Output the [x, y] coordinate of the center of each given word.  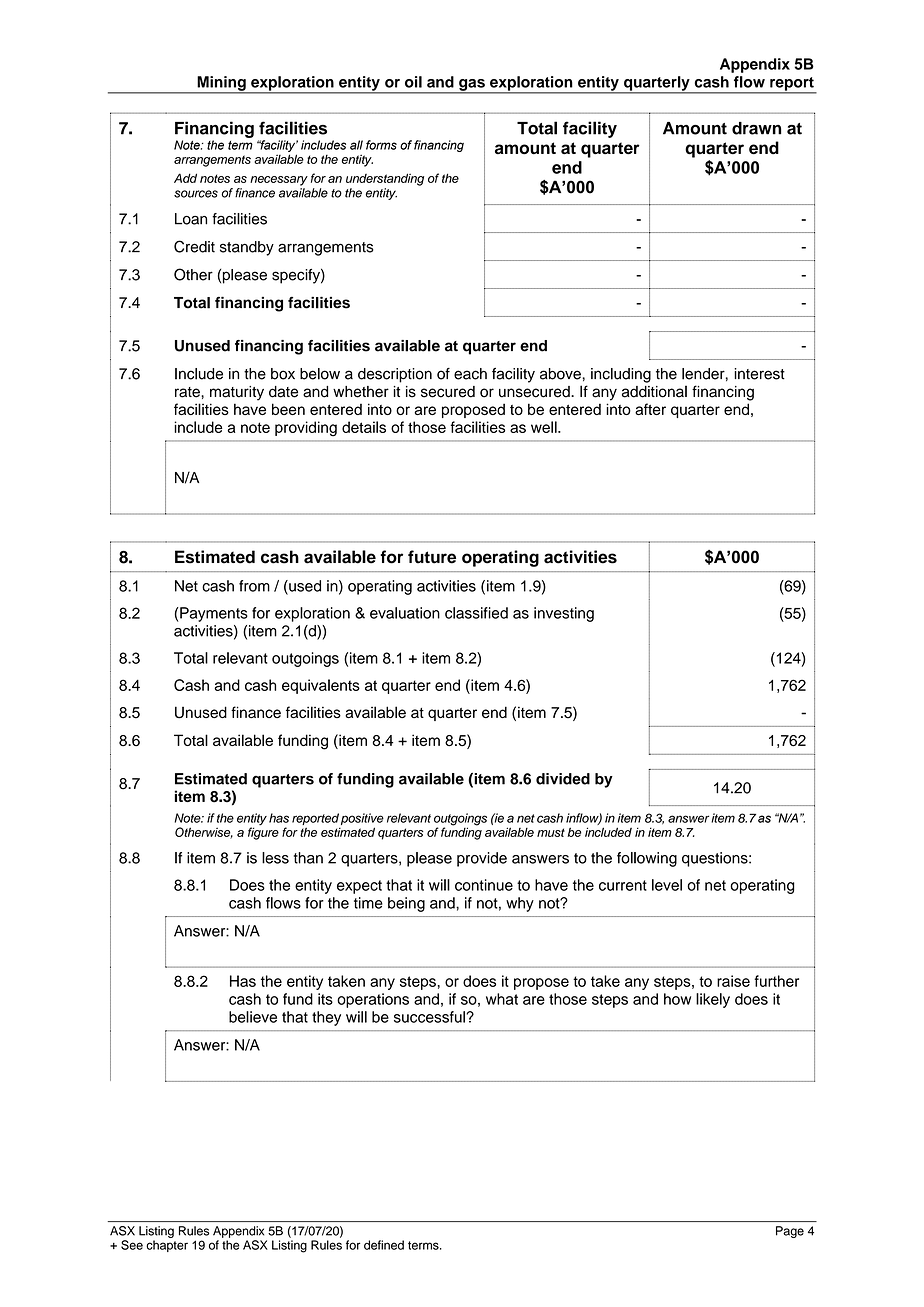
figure [263, 833]
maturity [237, 393]
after [650, 409]
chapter [167, 1246]
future [432, 557]
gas [472, 86]
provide [482, 859]
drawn [756, 128]
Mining [221, 84]
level [667, 885]
